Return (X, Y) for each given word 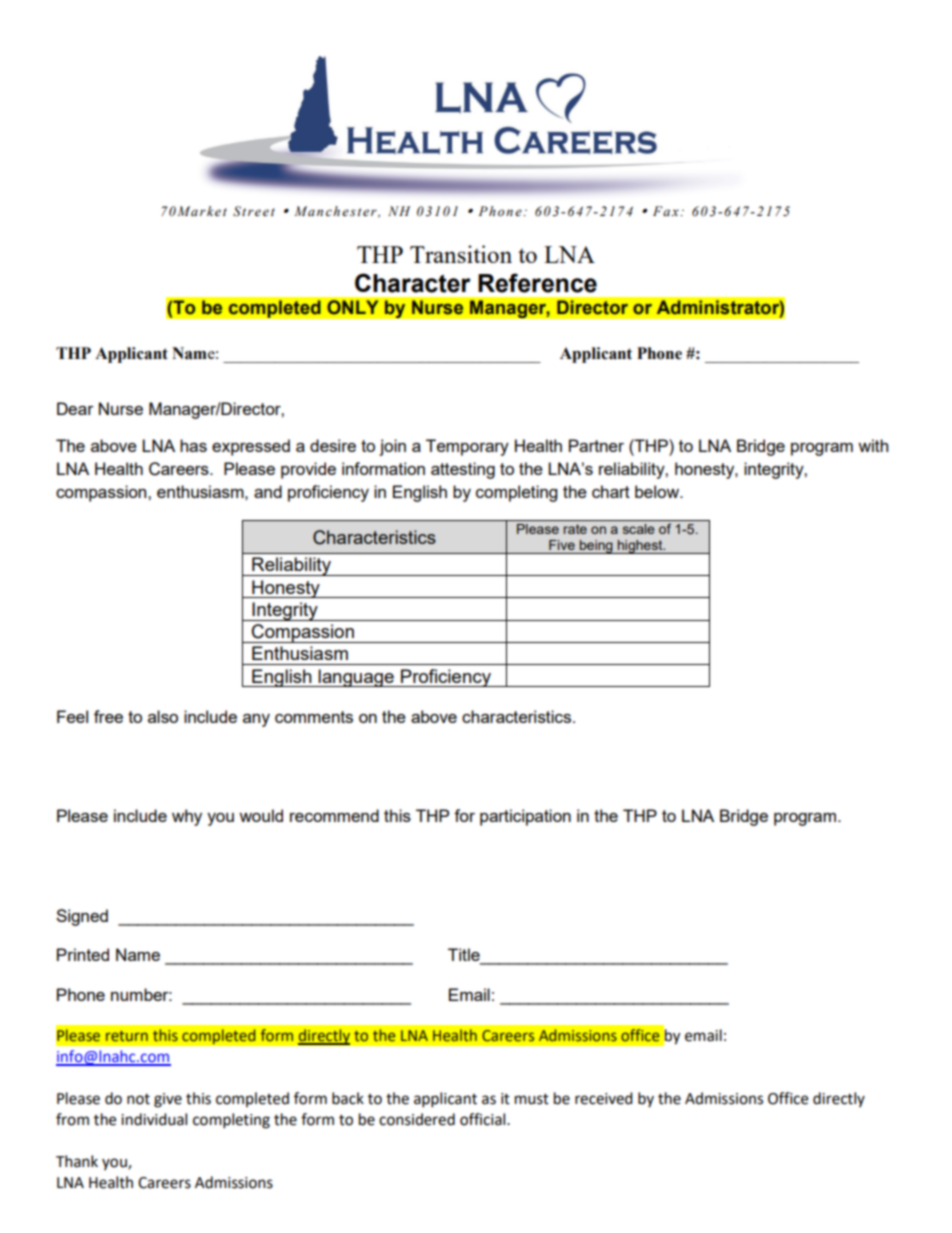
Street (254, 211)
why (187, 817)
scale (639, 529)
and (268, 491)
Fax (667, 211)
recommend (334, 815)
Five (562, 545)
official (484, 1119)
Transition (461, 254)
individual (154, 1119)
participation (525, 817)
